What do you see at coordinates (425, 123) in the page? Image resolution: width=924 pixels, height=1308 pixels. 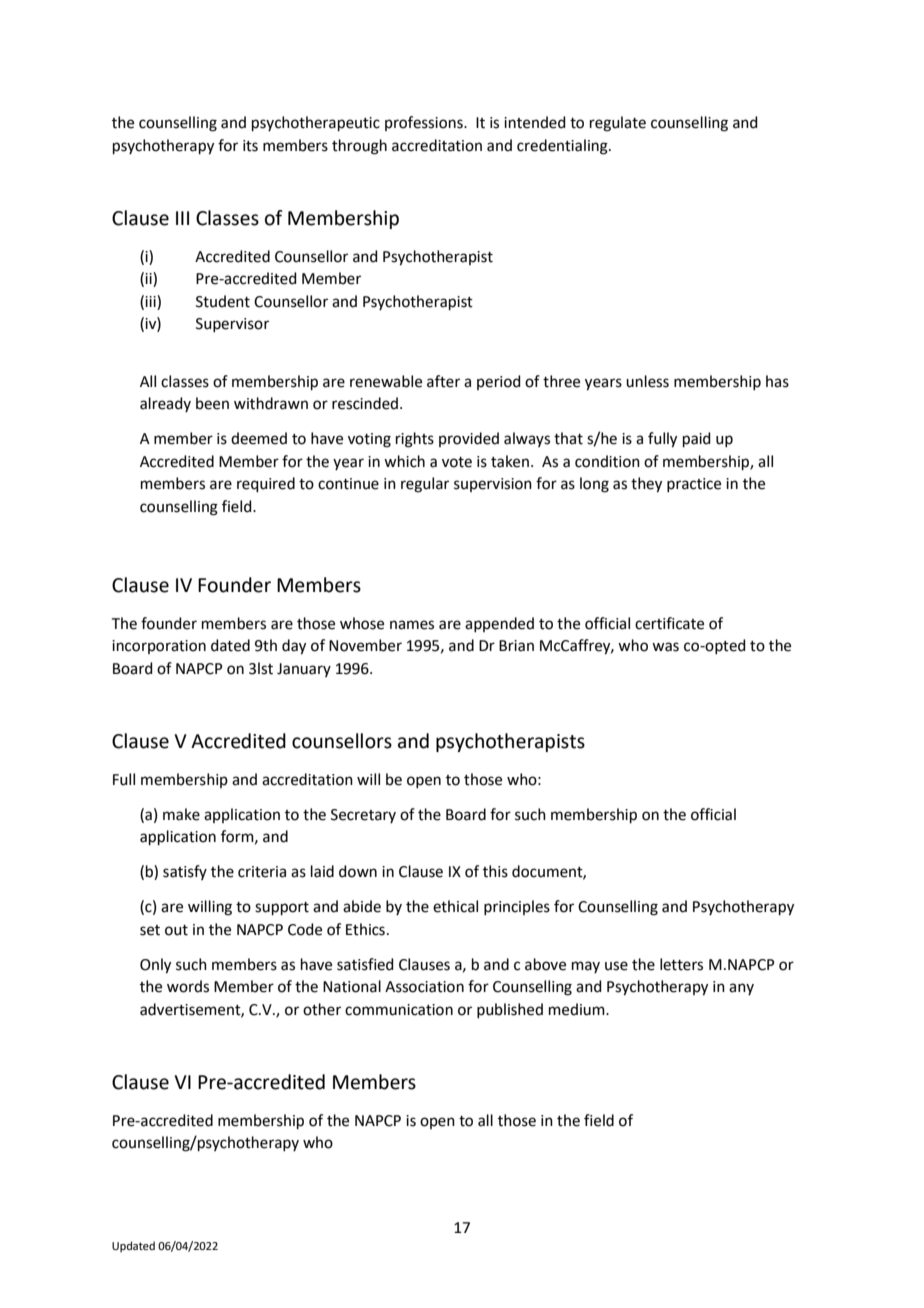 I see `professions` at bounding box center [425, 123].
